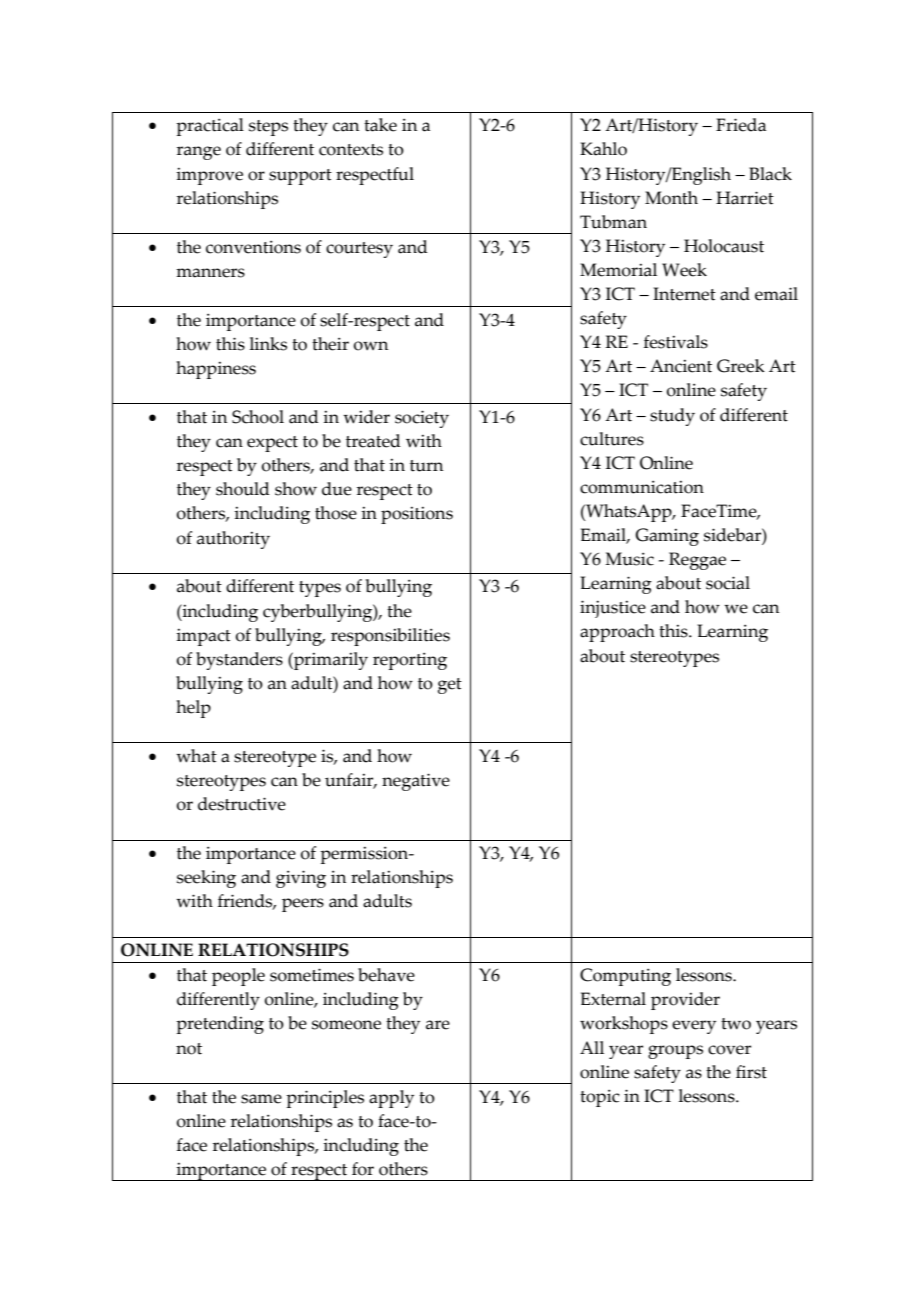  I want to click on Frieda, so click(741, 125).
